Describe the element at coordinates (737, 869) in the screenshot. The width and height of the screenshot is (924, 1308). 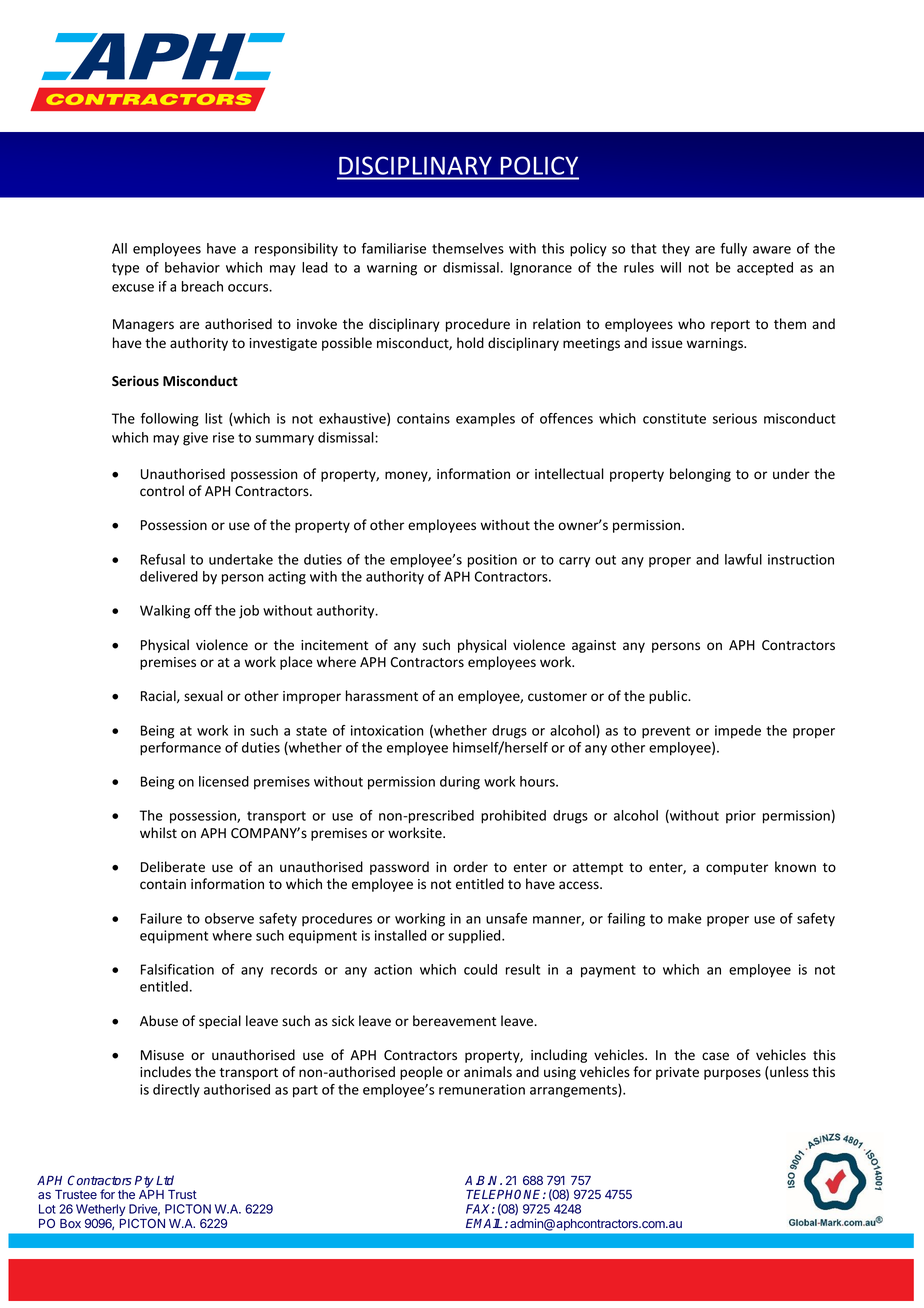
I see `computer` at that location.
